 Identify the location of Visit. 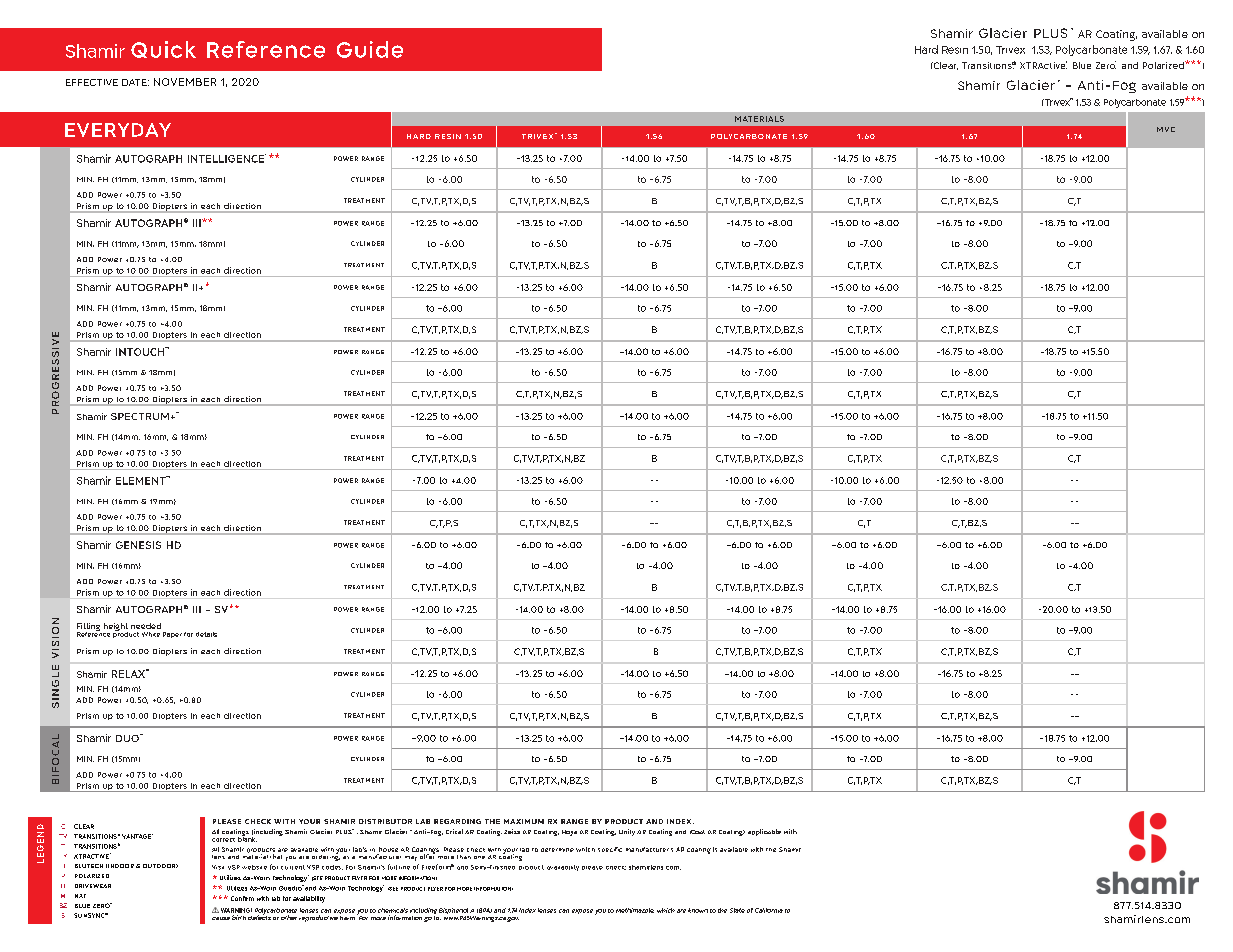
(218, 867).
